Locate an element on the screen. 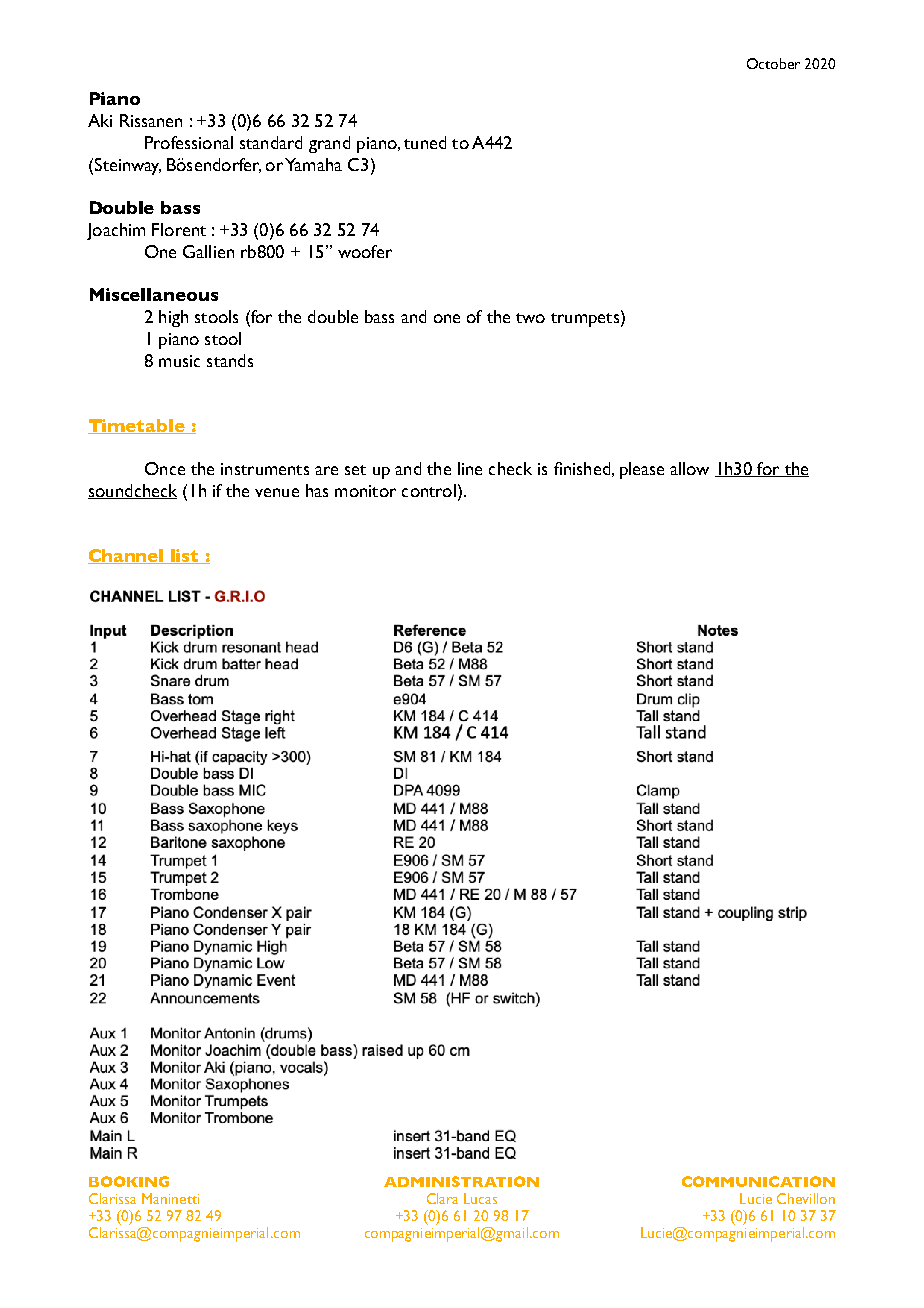 This screenshot has width=924, height=1308. control is located at coordinates (429, 490).
